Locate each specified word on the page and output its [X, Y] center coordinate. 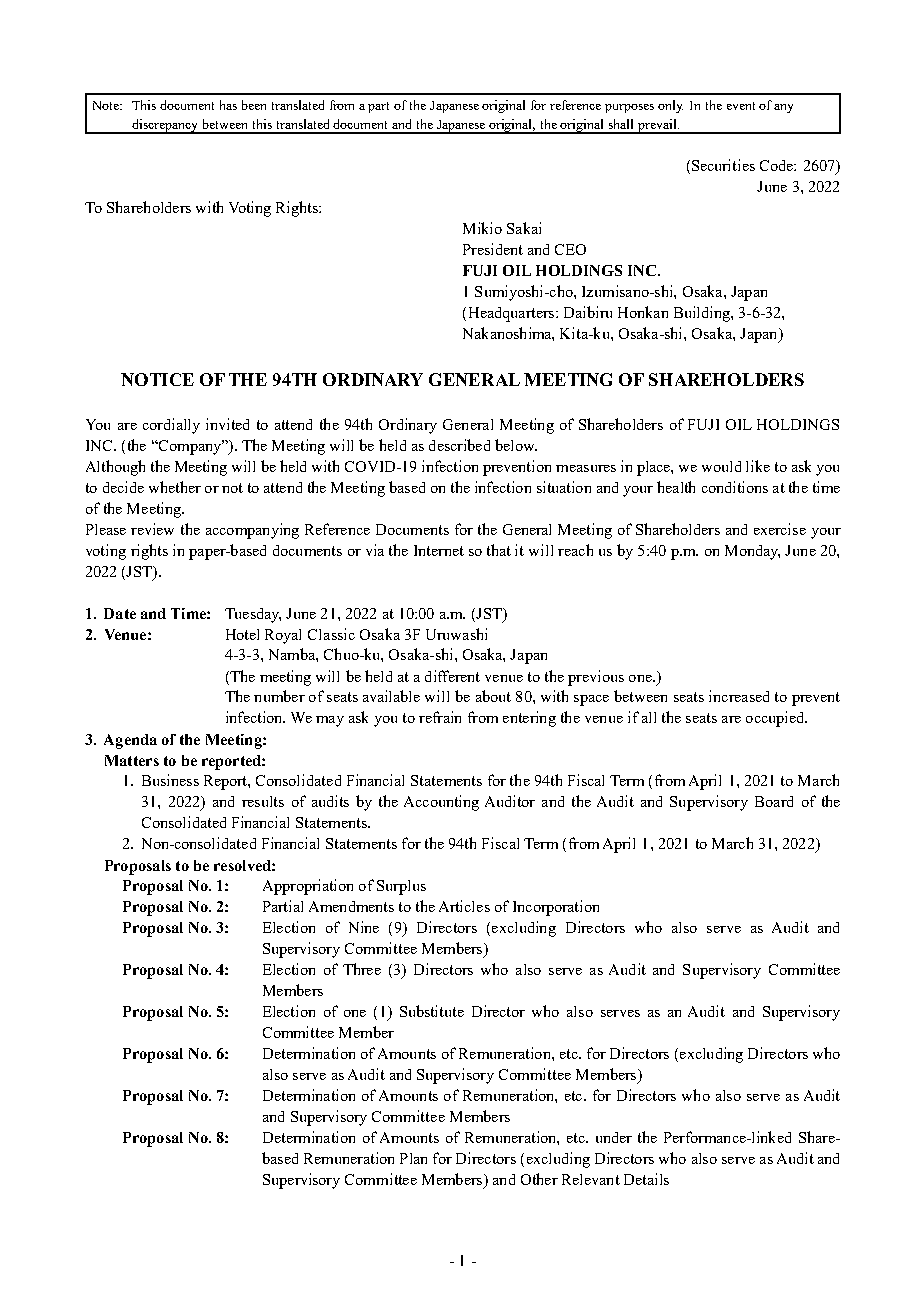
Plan [413, 1158]
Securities [723, 165]
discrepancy [165, 126]
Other [539, 1179]
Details [646, 1179]
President [493, 249]
